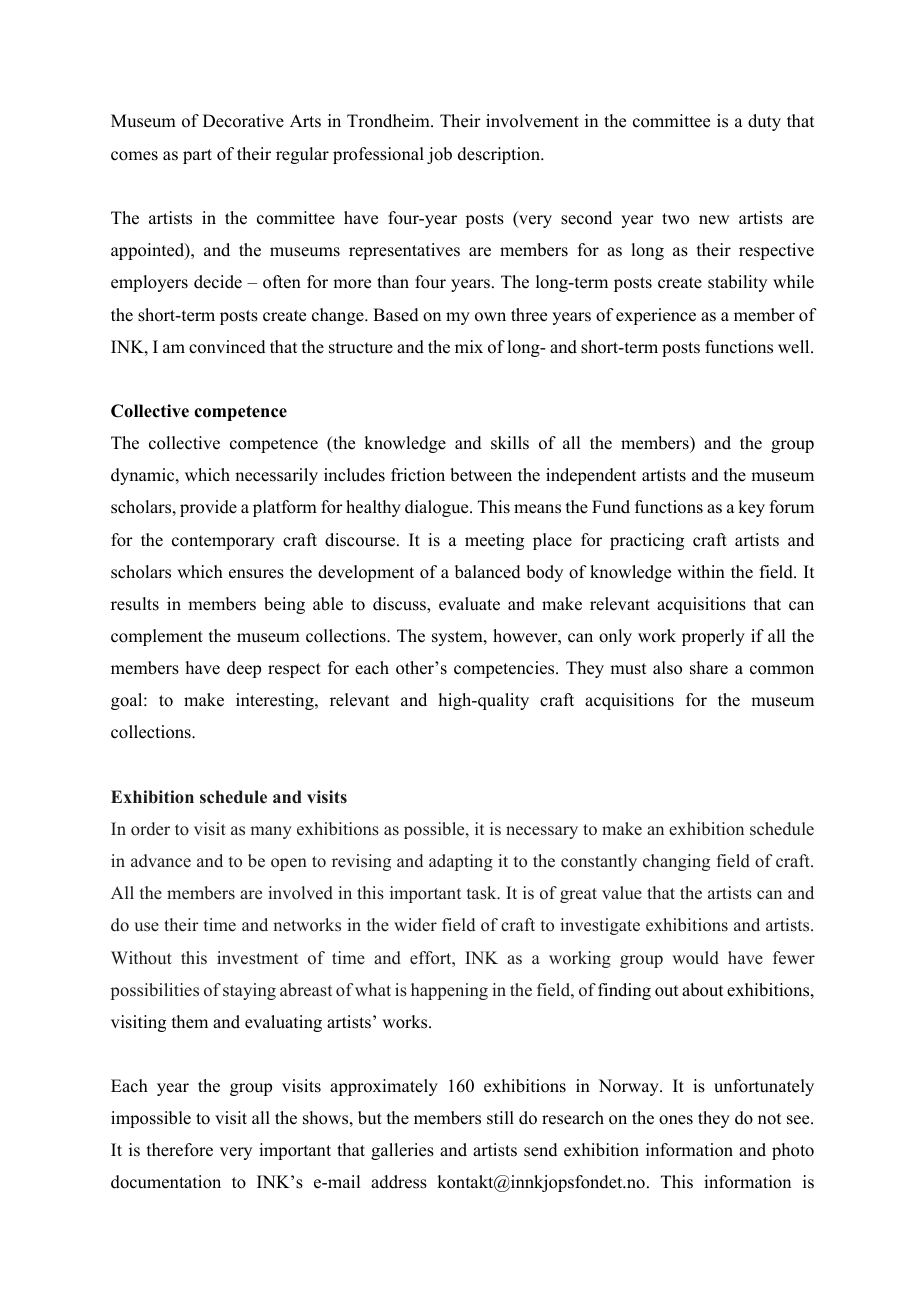  Describe the element at coordinates (439, 155) in the screenshot. I see `job` at that location.
